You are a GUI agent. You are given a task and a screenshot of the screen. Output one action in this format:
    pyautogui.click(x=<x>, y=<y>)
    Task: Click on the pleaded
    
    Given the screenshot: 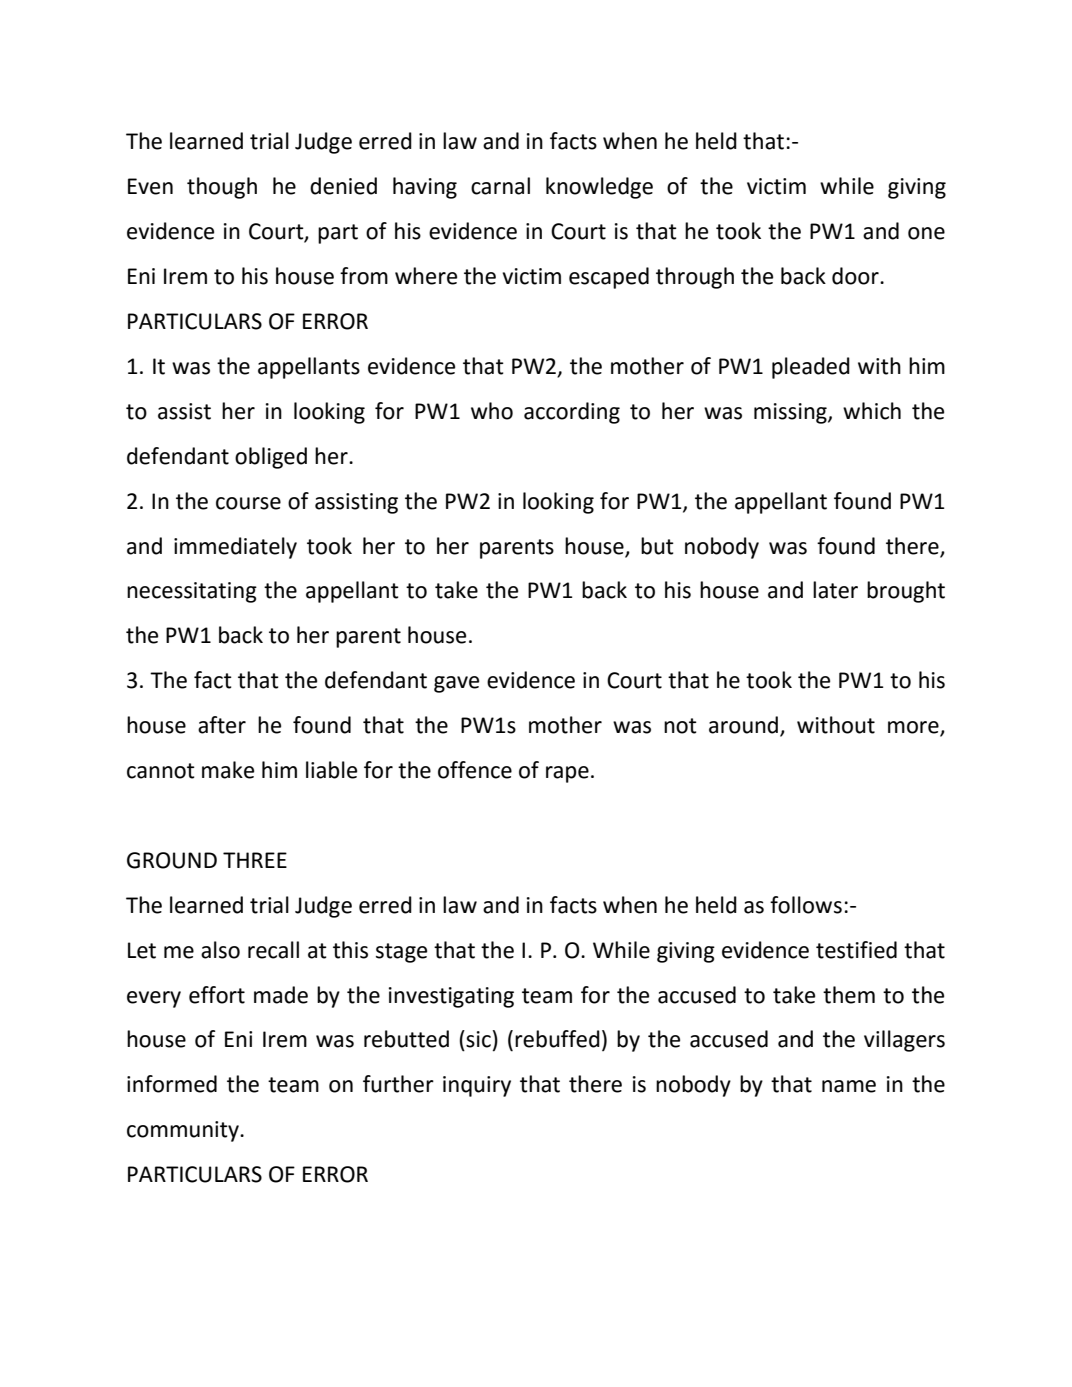 What is the action you would take?
    pyautogui.click(x=811, y=368)
